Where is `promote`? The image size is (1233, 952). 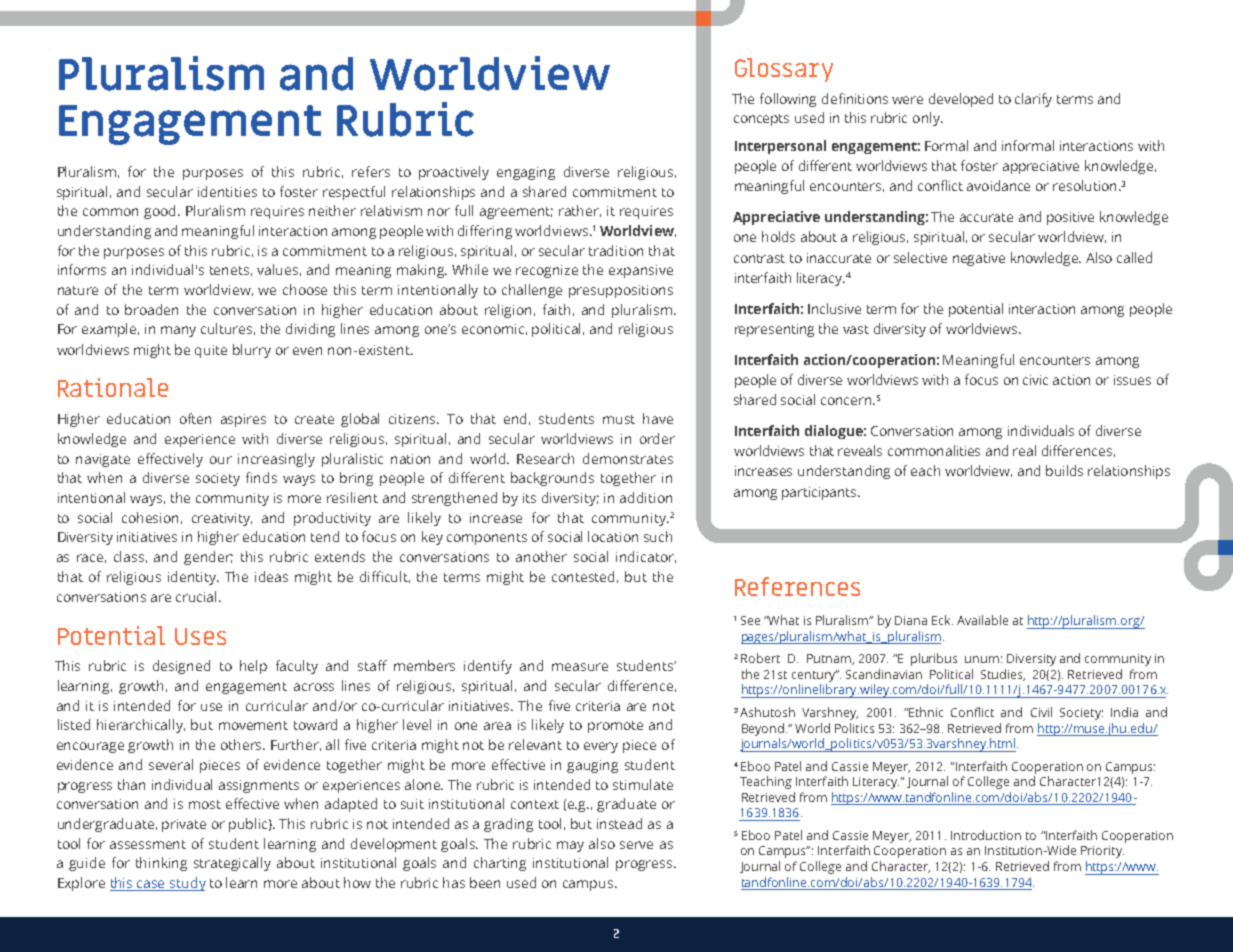
promote is located at coordinates (615, 727).
